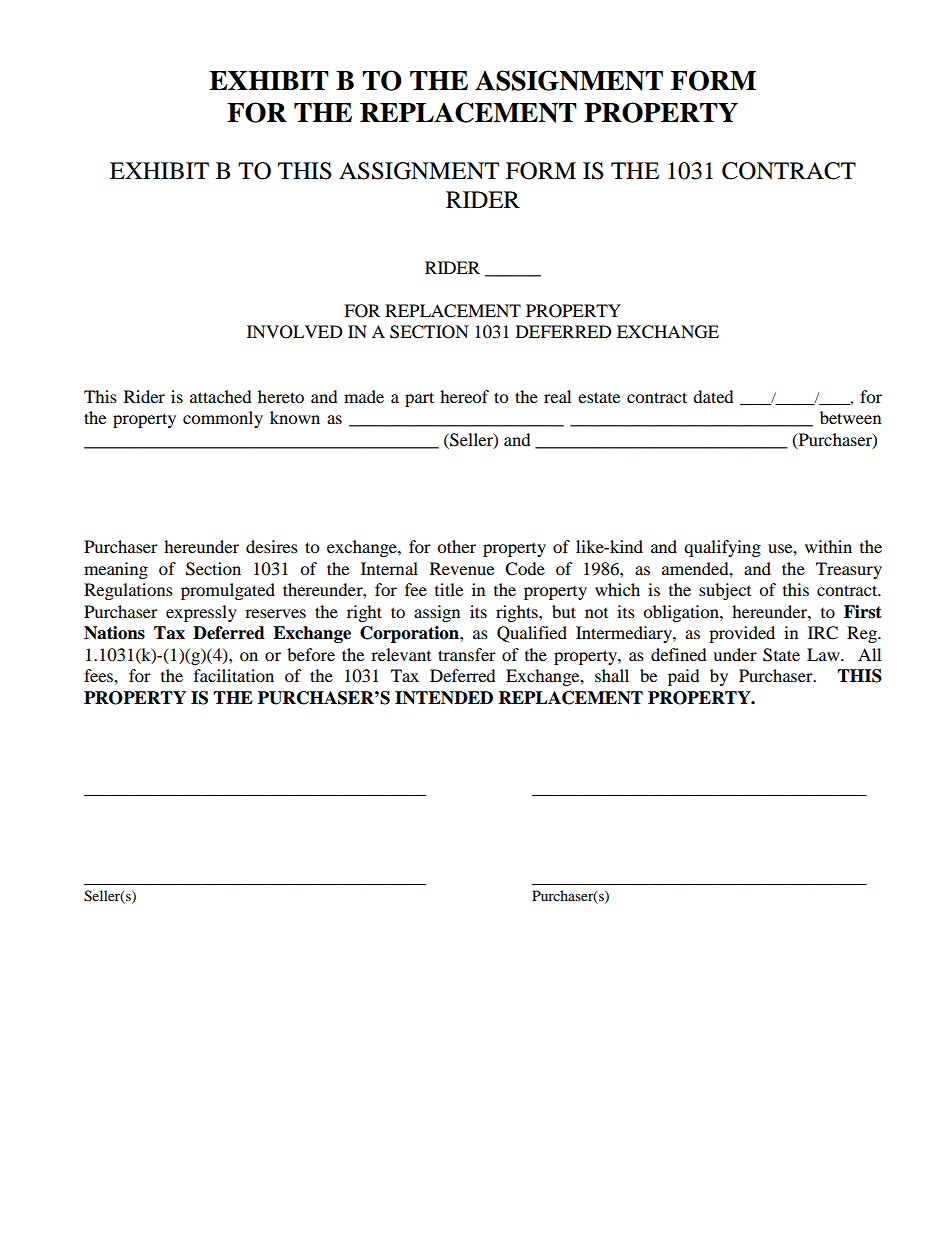  What do you see at coordinates (828, 546) in the screenshot?
I see `within` at bounding box center [828, 546].
